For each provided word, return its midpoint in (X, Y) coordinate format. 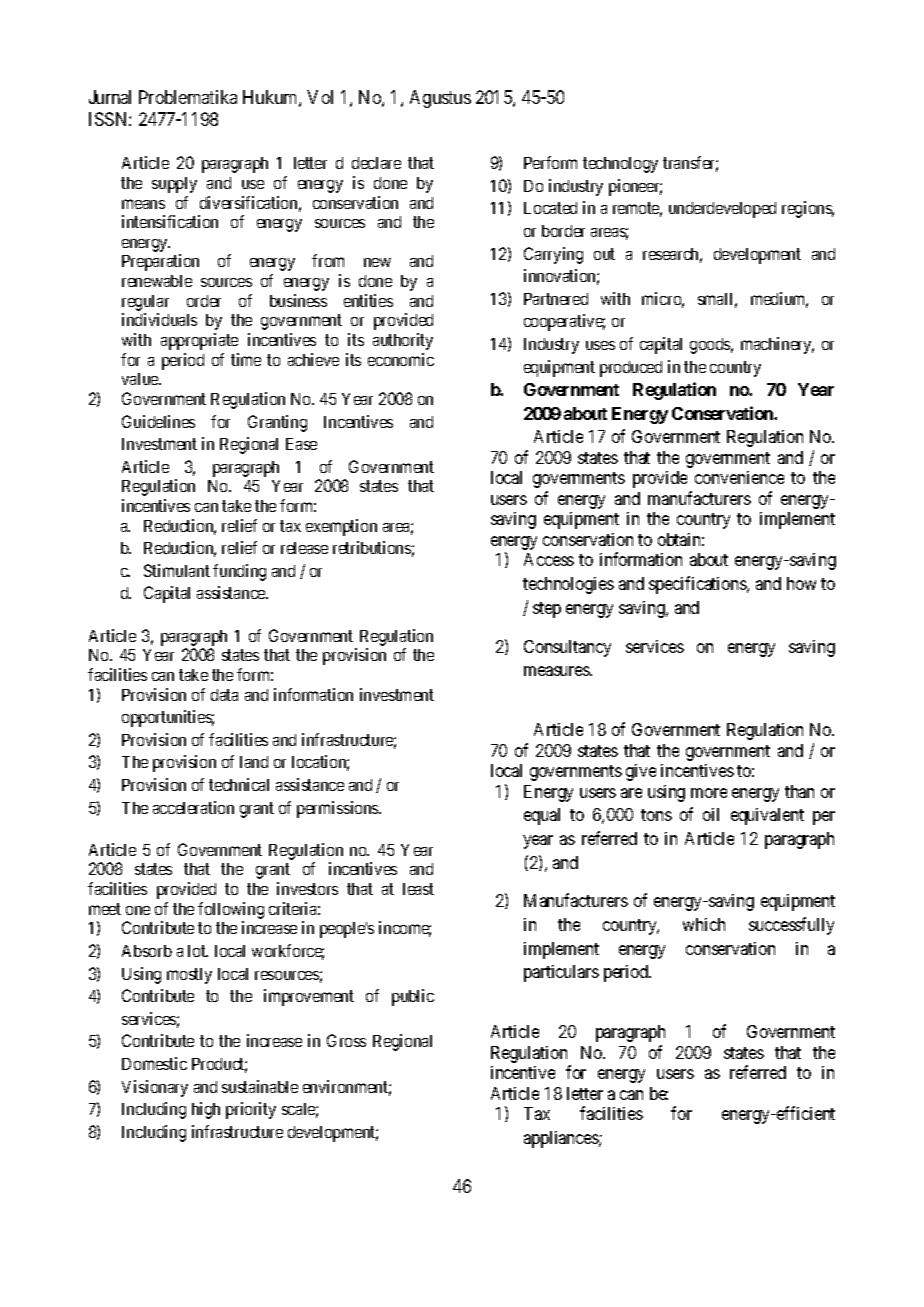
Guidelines (158, 421)
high (206, 1110)
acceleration (193, 807)
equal (542, 816)
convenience (739, 477)
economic (401, 359)
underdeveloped (722, 210)
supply (174, 185)
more (709, 793)
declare (376, 163)
